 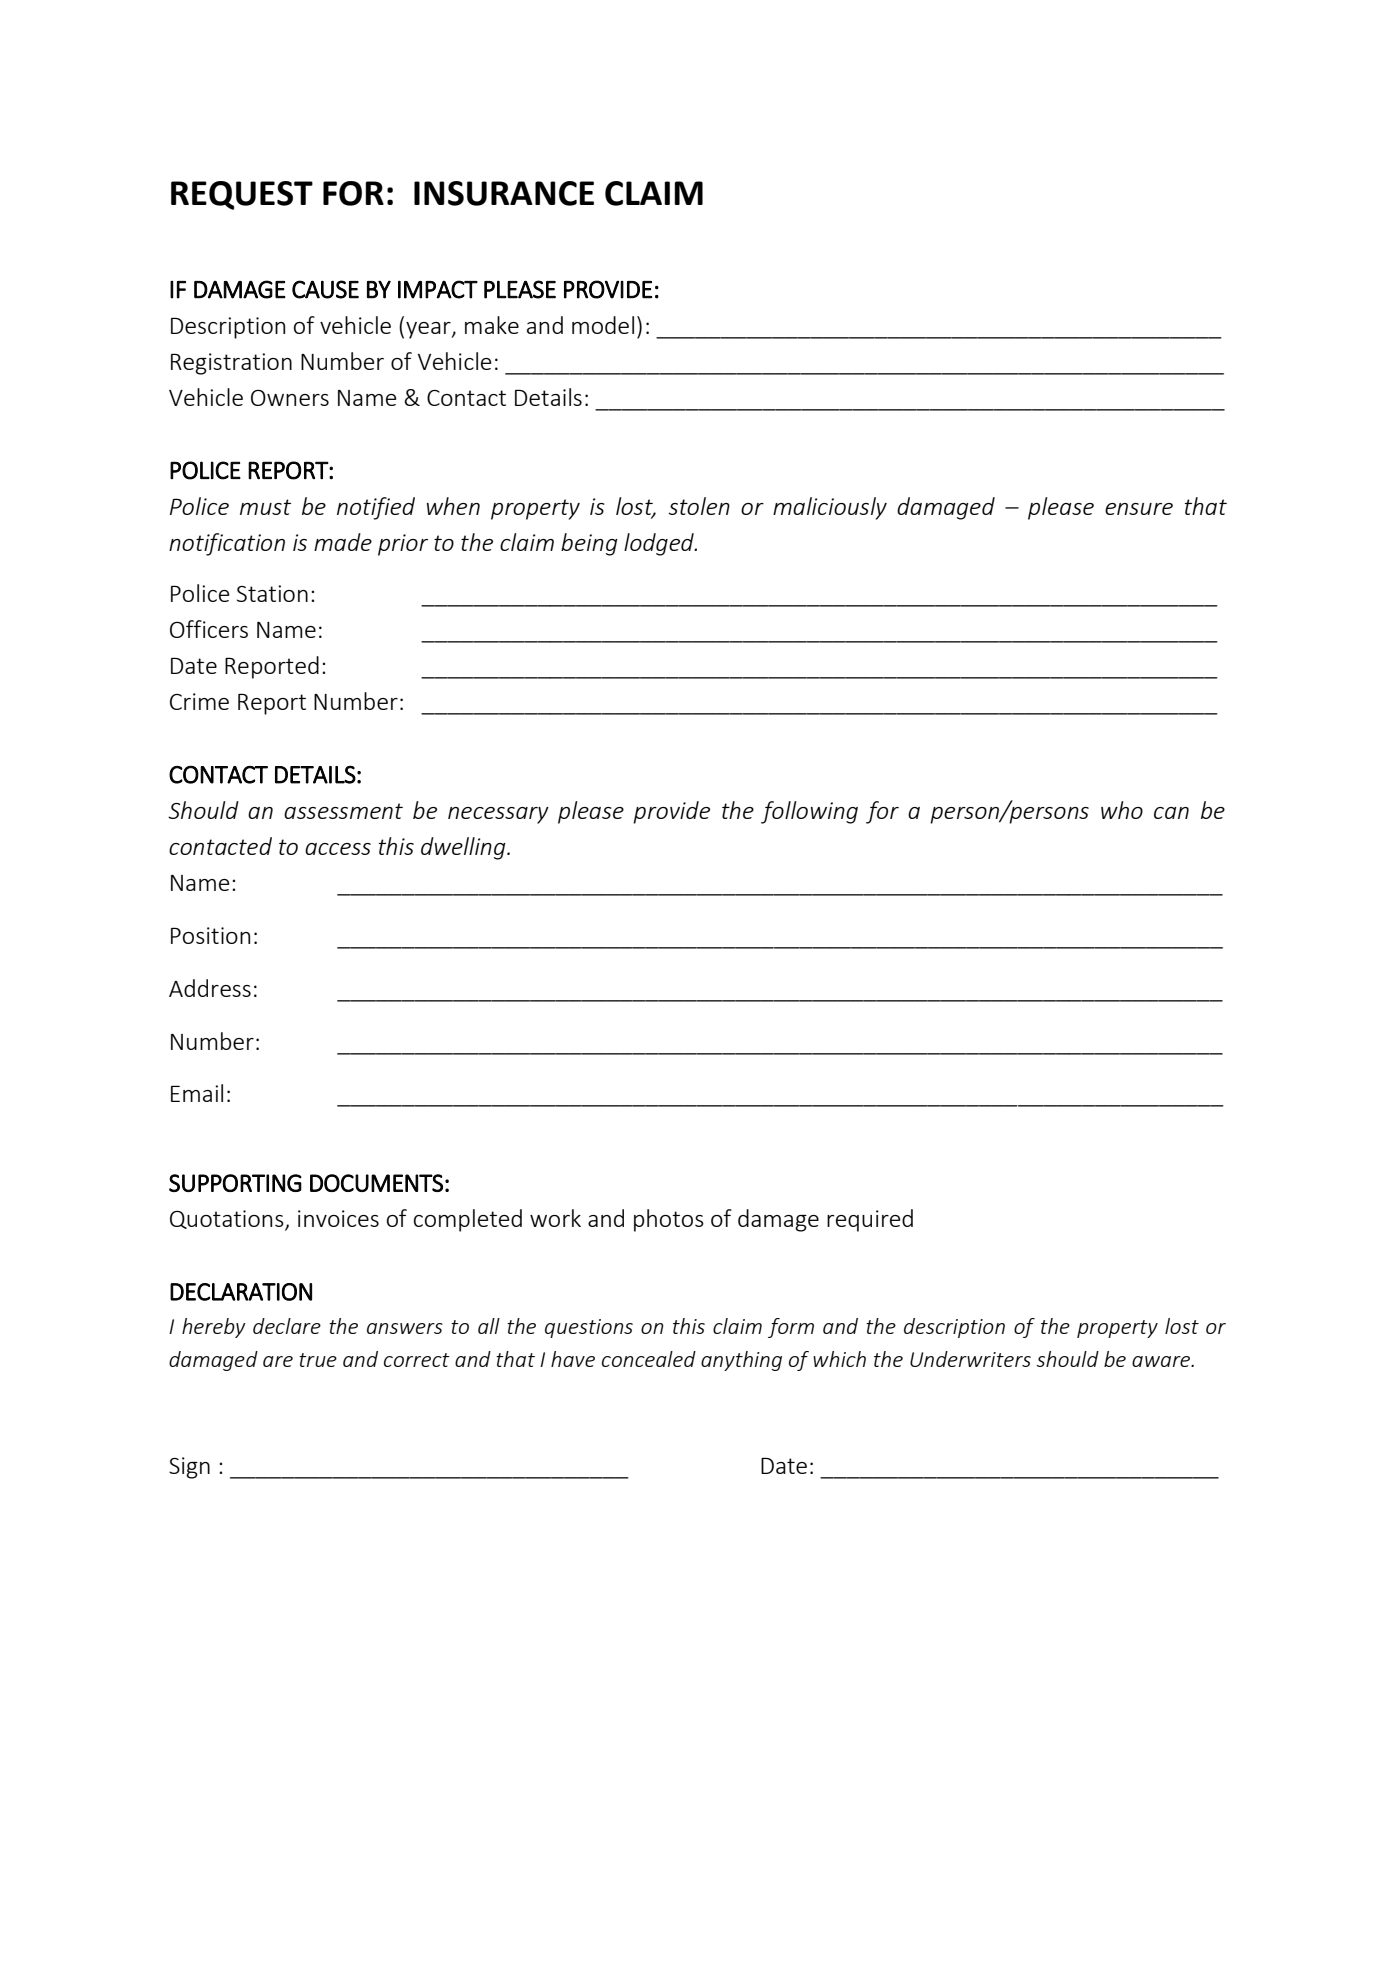 I want to click on access, so click(x=338, y=849).
